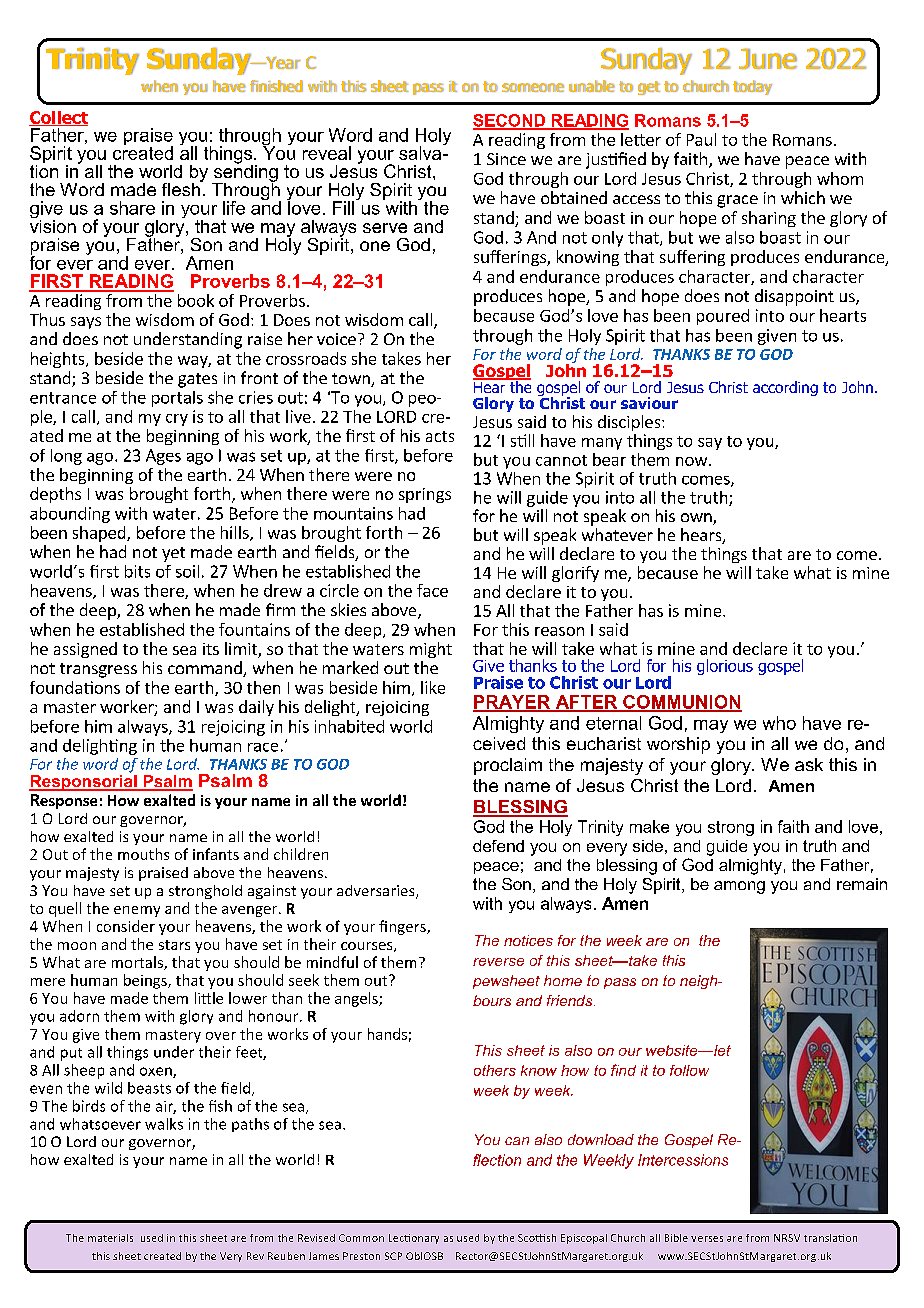 This document has width=924, height=1308. What do you see at coordinates (425, 495) in the document?
I see `springs` at bounding box center [425, 495].
